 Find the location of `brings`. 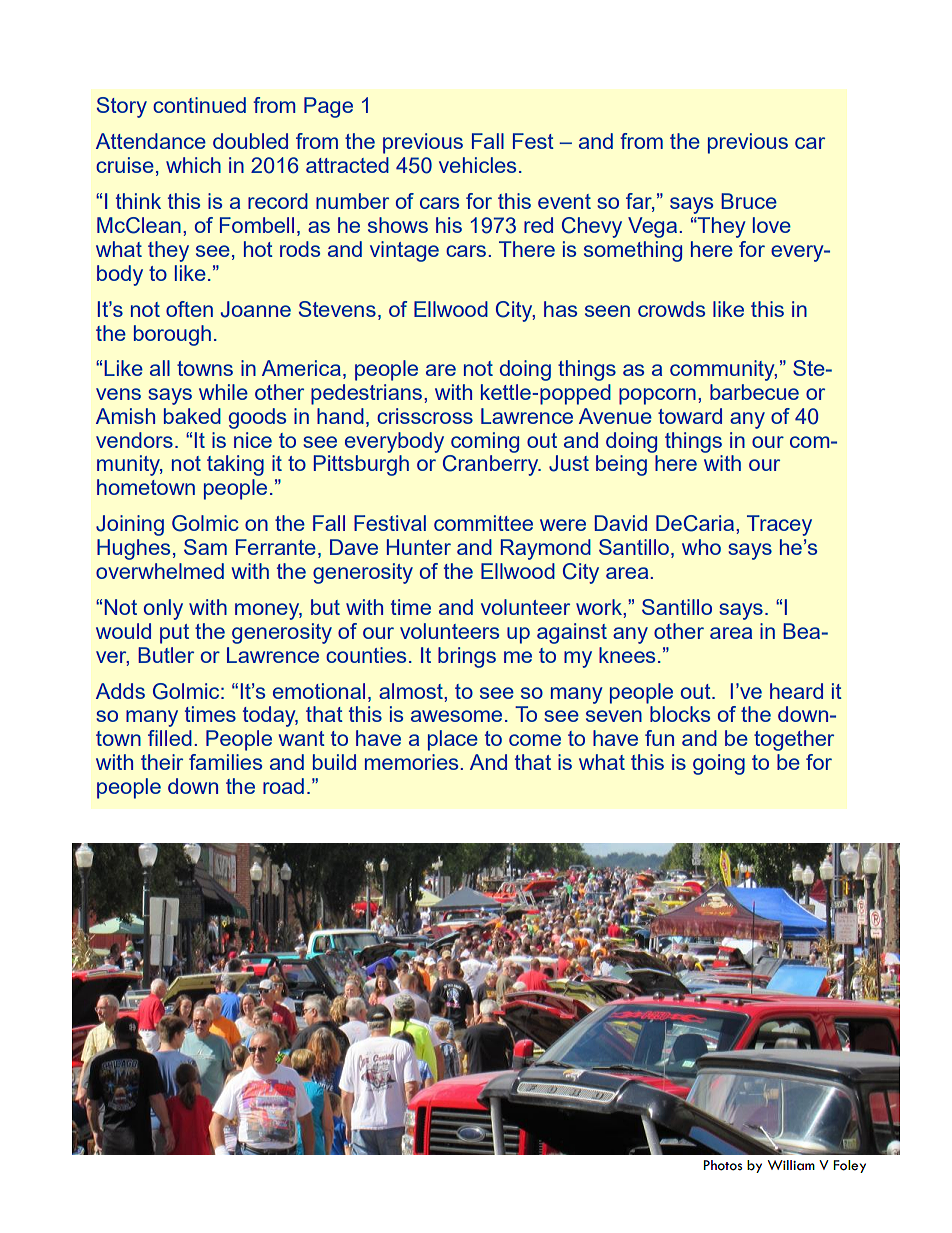

brings is located at coordinates (467, 657).
